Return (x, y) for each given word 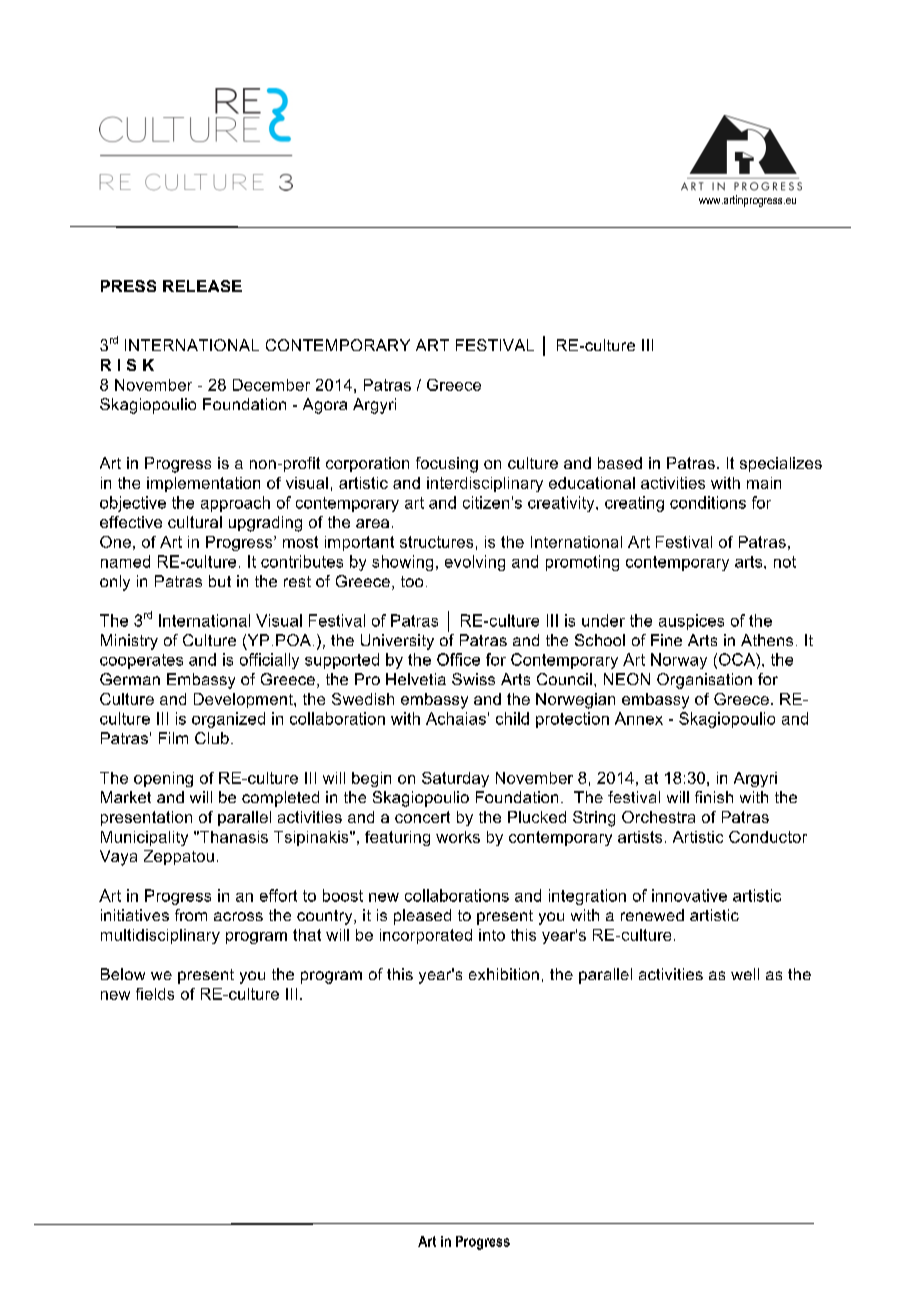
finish (714, 797)
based (620, 463)
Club (212, 738)
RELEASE (202, 286)
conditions (708, 502)
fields (155, 994)
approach (235, 504)
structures (436, 542)
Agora (325, 406)
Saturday (455, 779)
